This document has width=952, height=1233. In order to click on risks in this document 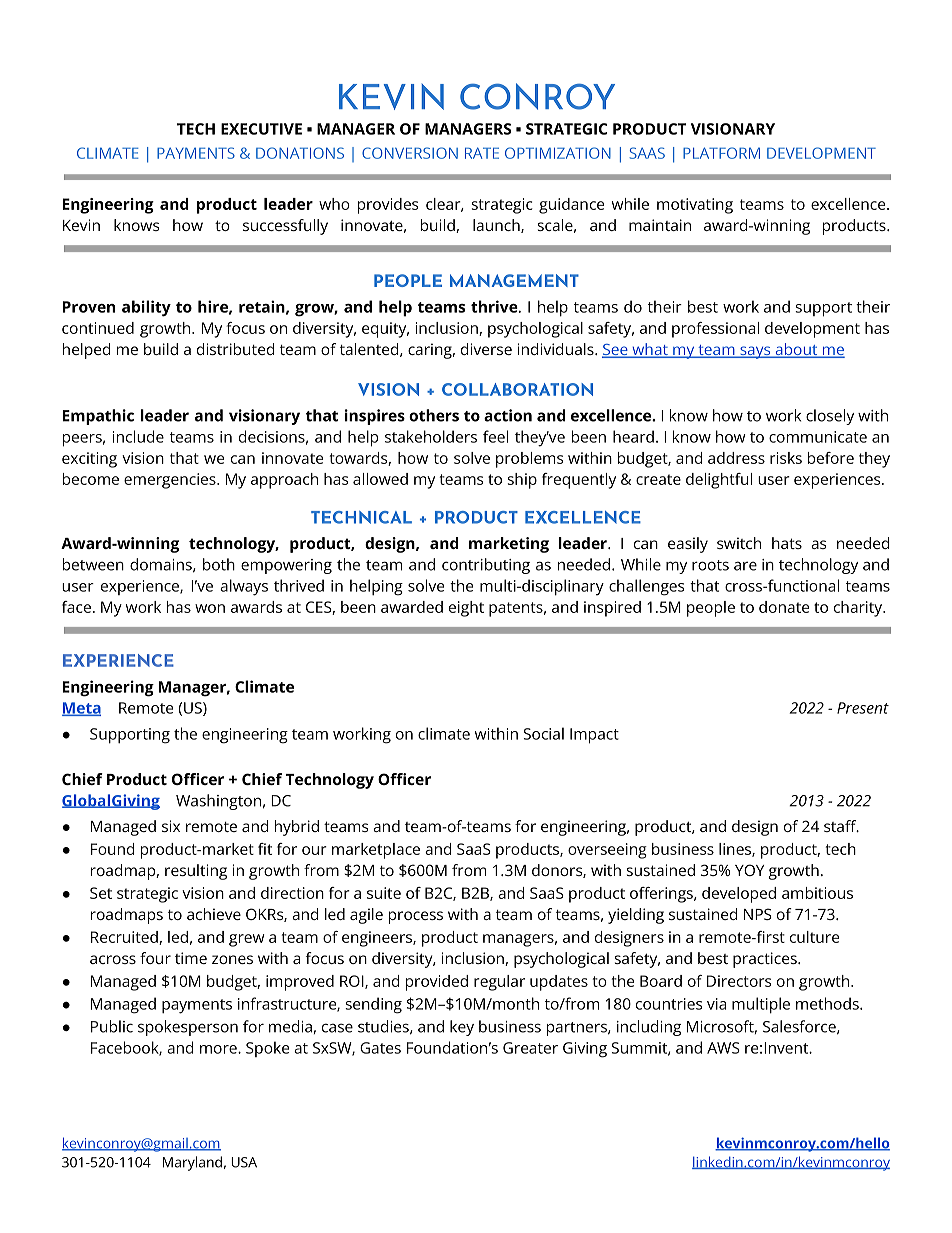, I will do `click(786, 458)`.
